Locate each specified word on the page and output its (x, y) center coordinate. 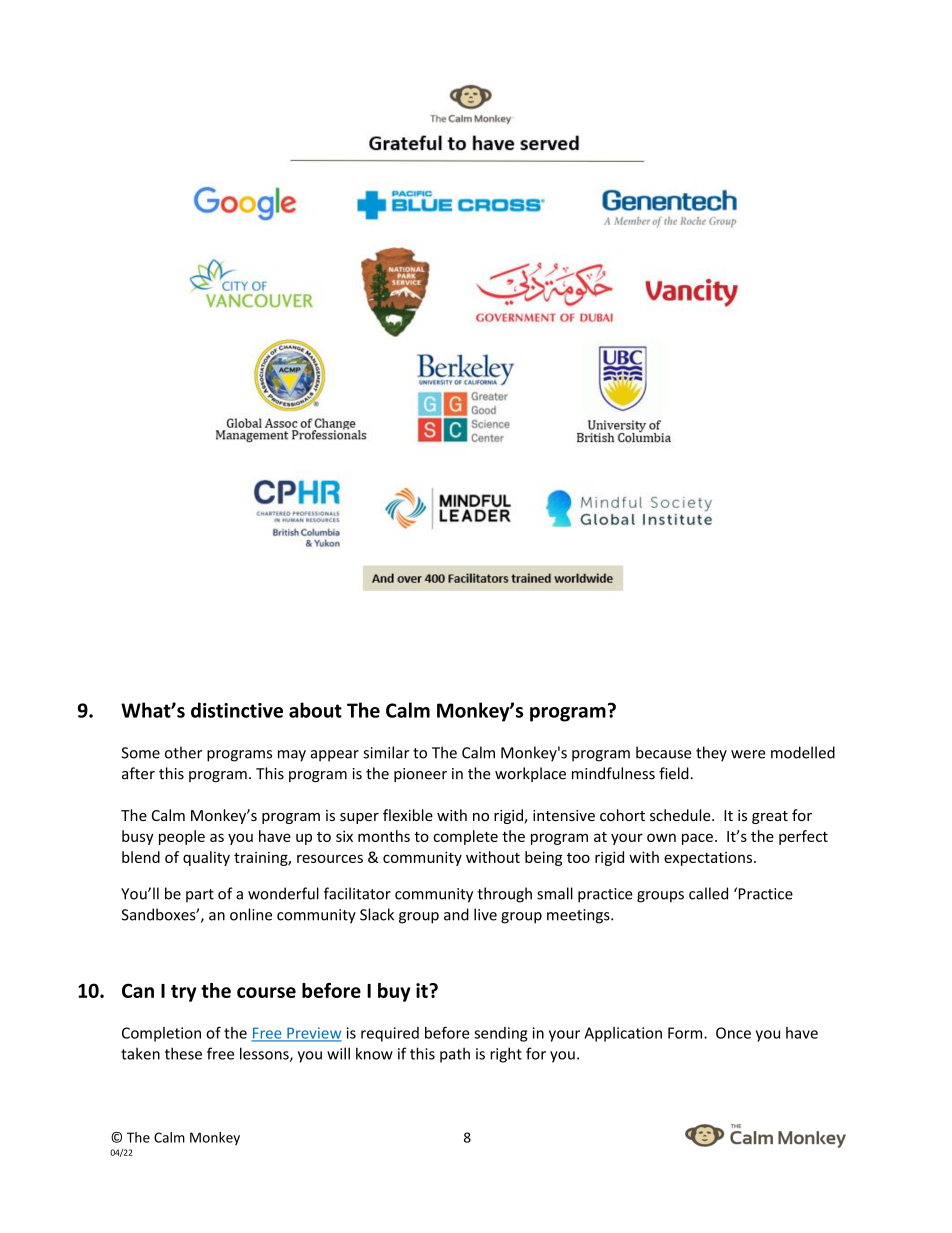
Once (733, 1033)
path (455, 1055)
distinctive (237, 710)
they (711, 754)
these (183, 1053)
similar (386, 752)
